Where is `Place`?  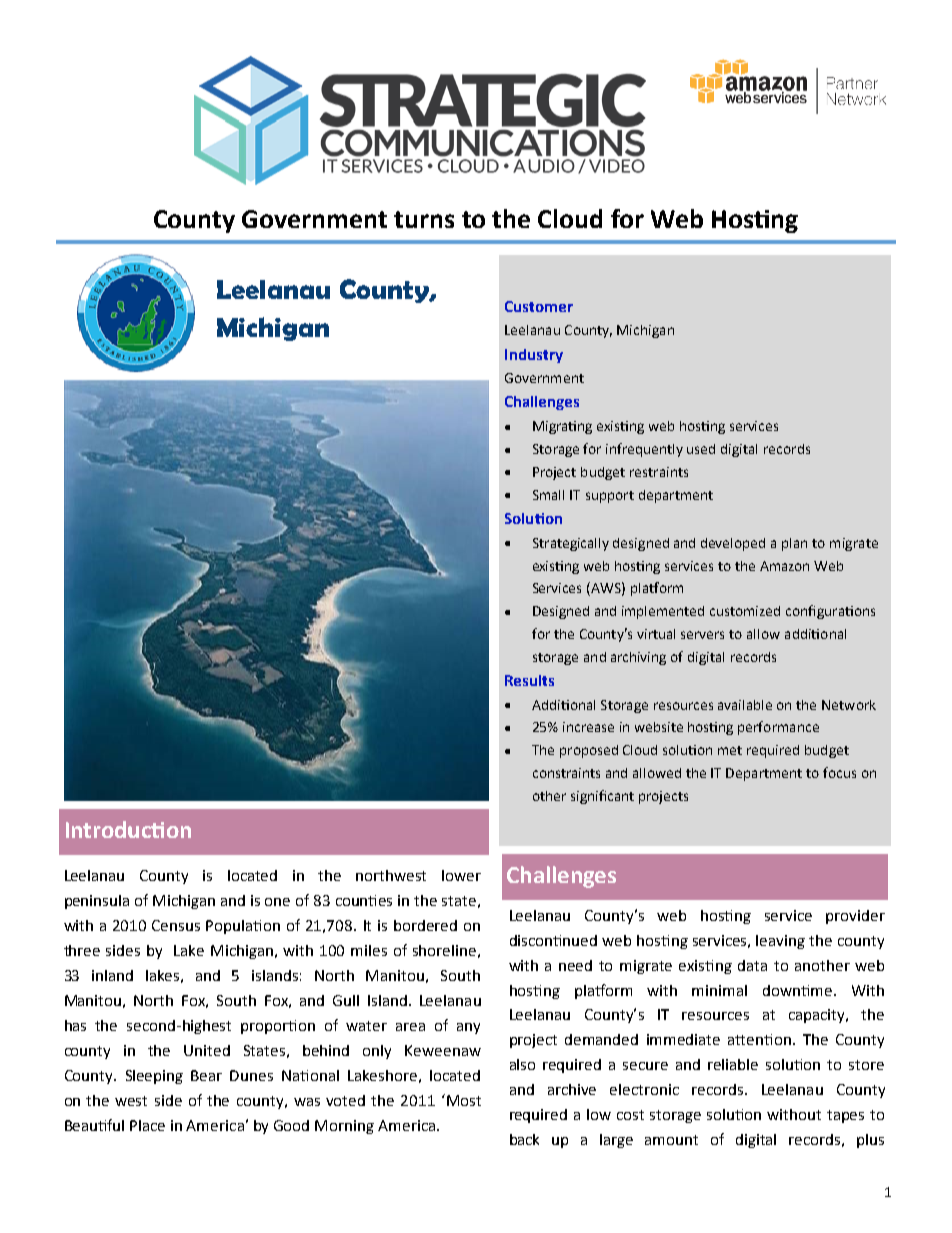
Place is located at coordinates (147, 1125).
